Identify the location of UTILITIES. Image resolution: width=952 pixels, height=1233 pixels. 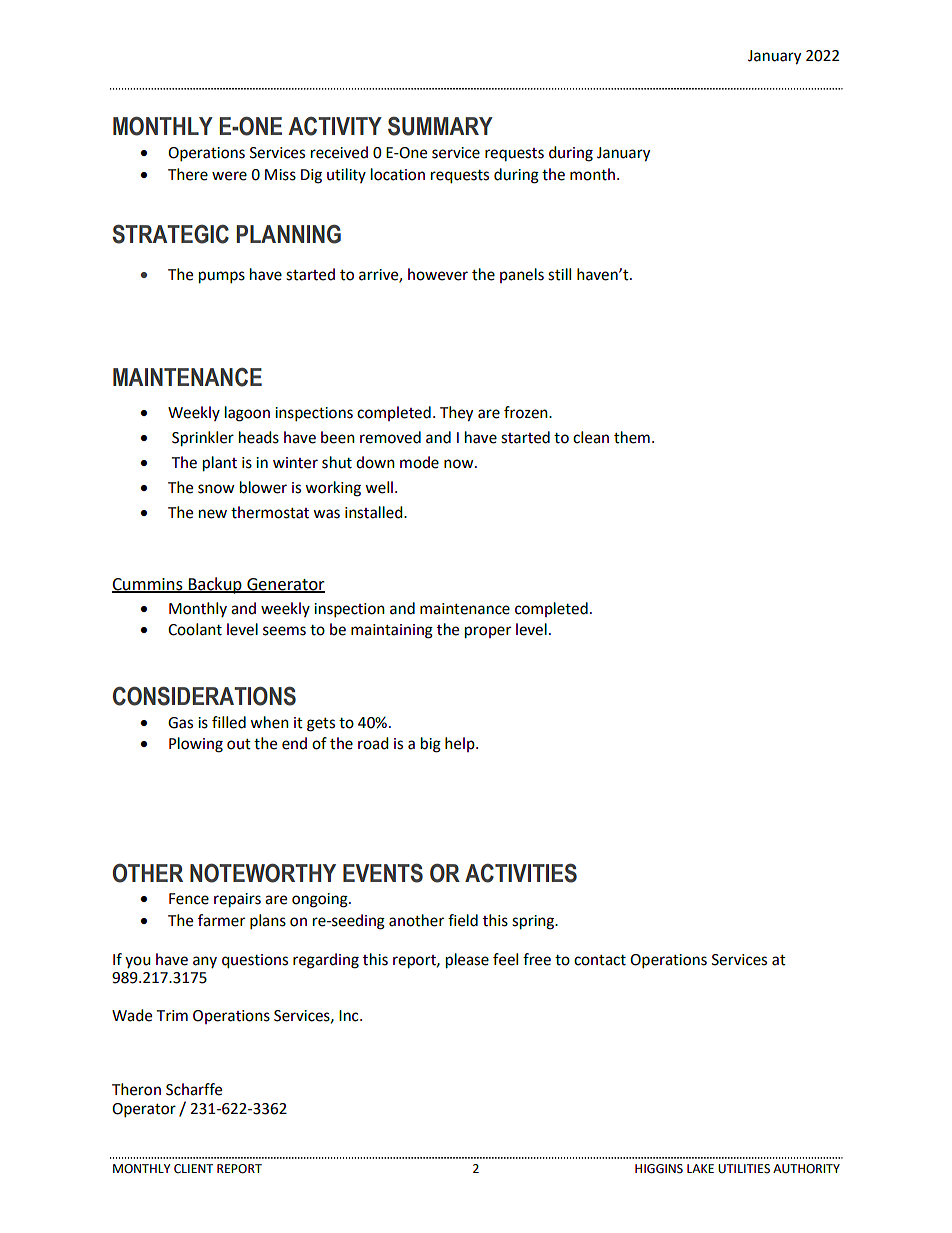
(744, 1169).
